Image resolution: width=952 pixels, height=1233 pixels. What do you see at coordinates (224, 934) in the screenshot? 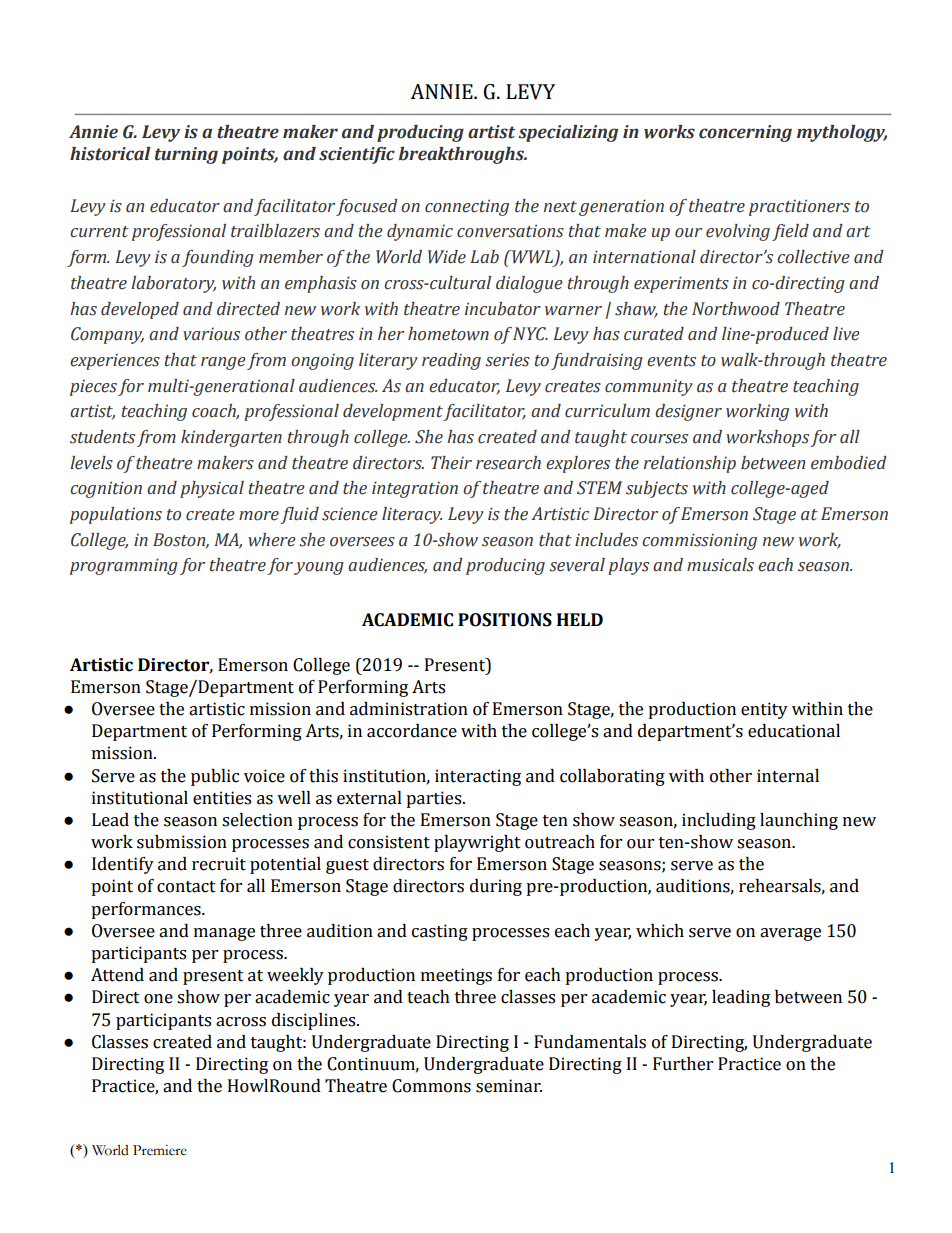
I see `manage` at bounding box center [224, 934].
